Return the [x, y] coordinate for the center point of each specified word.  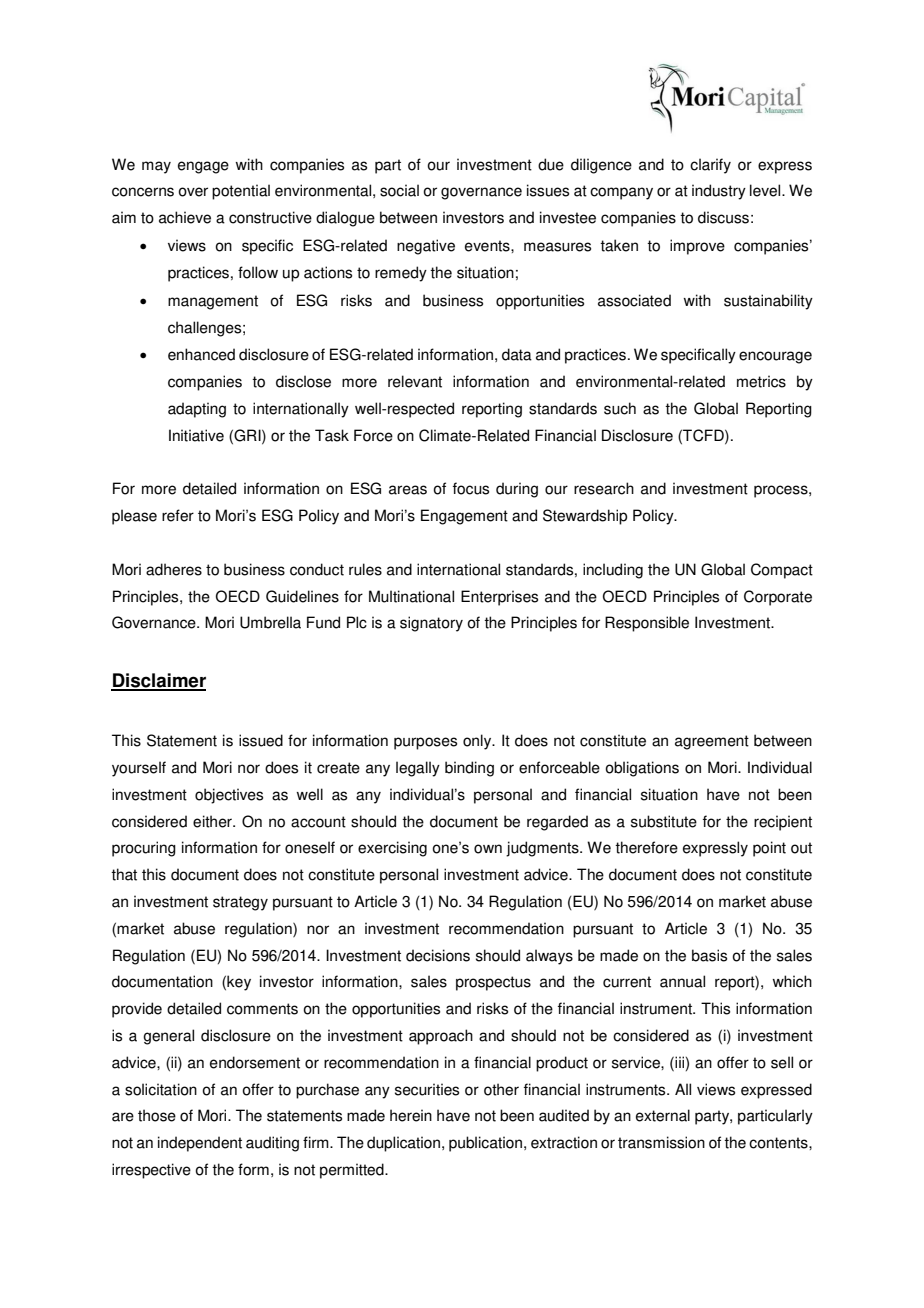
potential [241, 192]
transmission [661, 1142]
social [399, 190]
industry [719, 192]
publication [487, 1144]
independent [200, 1144]
